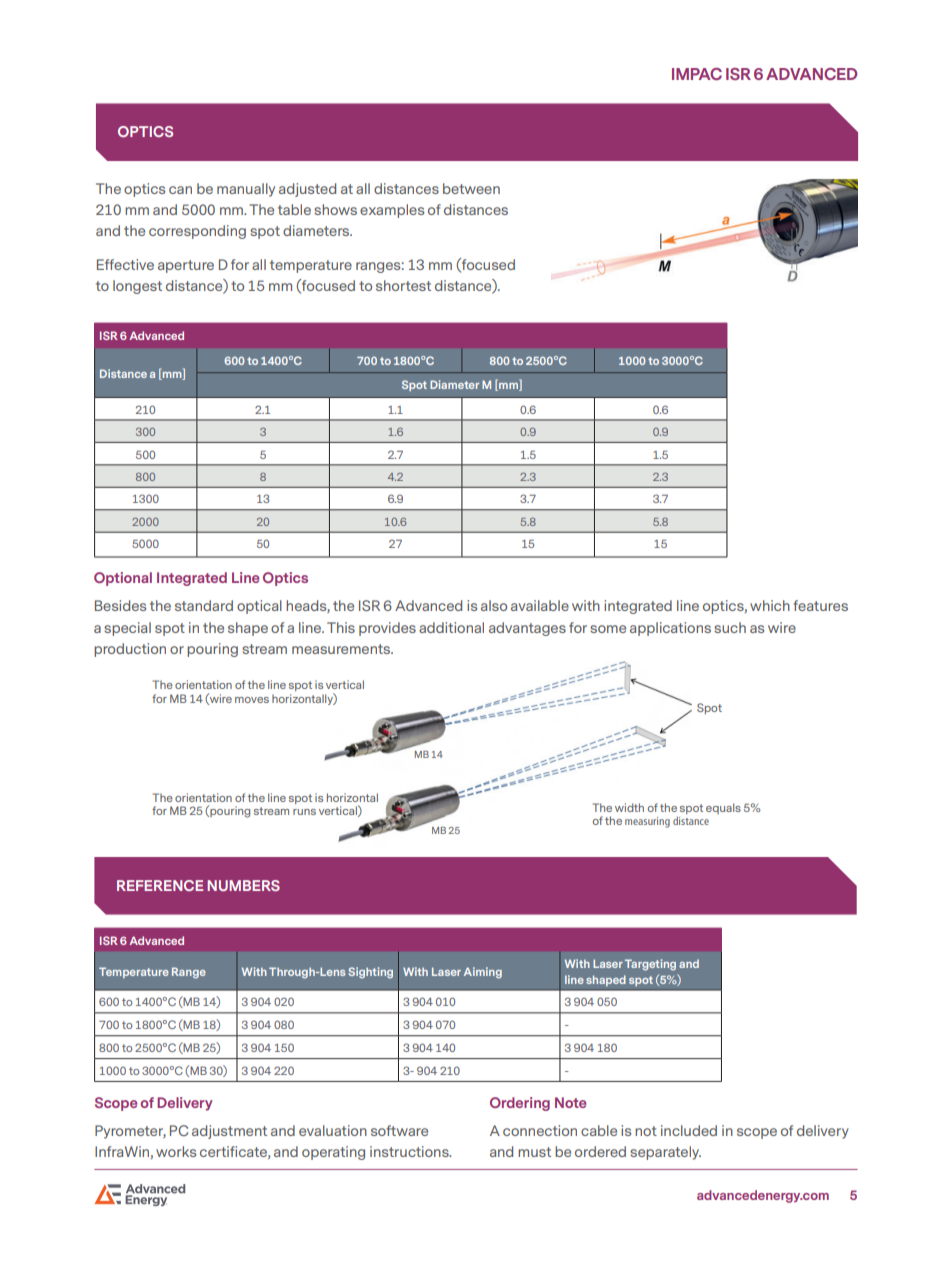 This page has height=1267, width=952. What do you see at coordinates (730, 627) in the page?
I see `such` at bounding box center [730, 627].
